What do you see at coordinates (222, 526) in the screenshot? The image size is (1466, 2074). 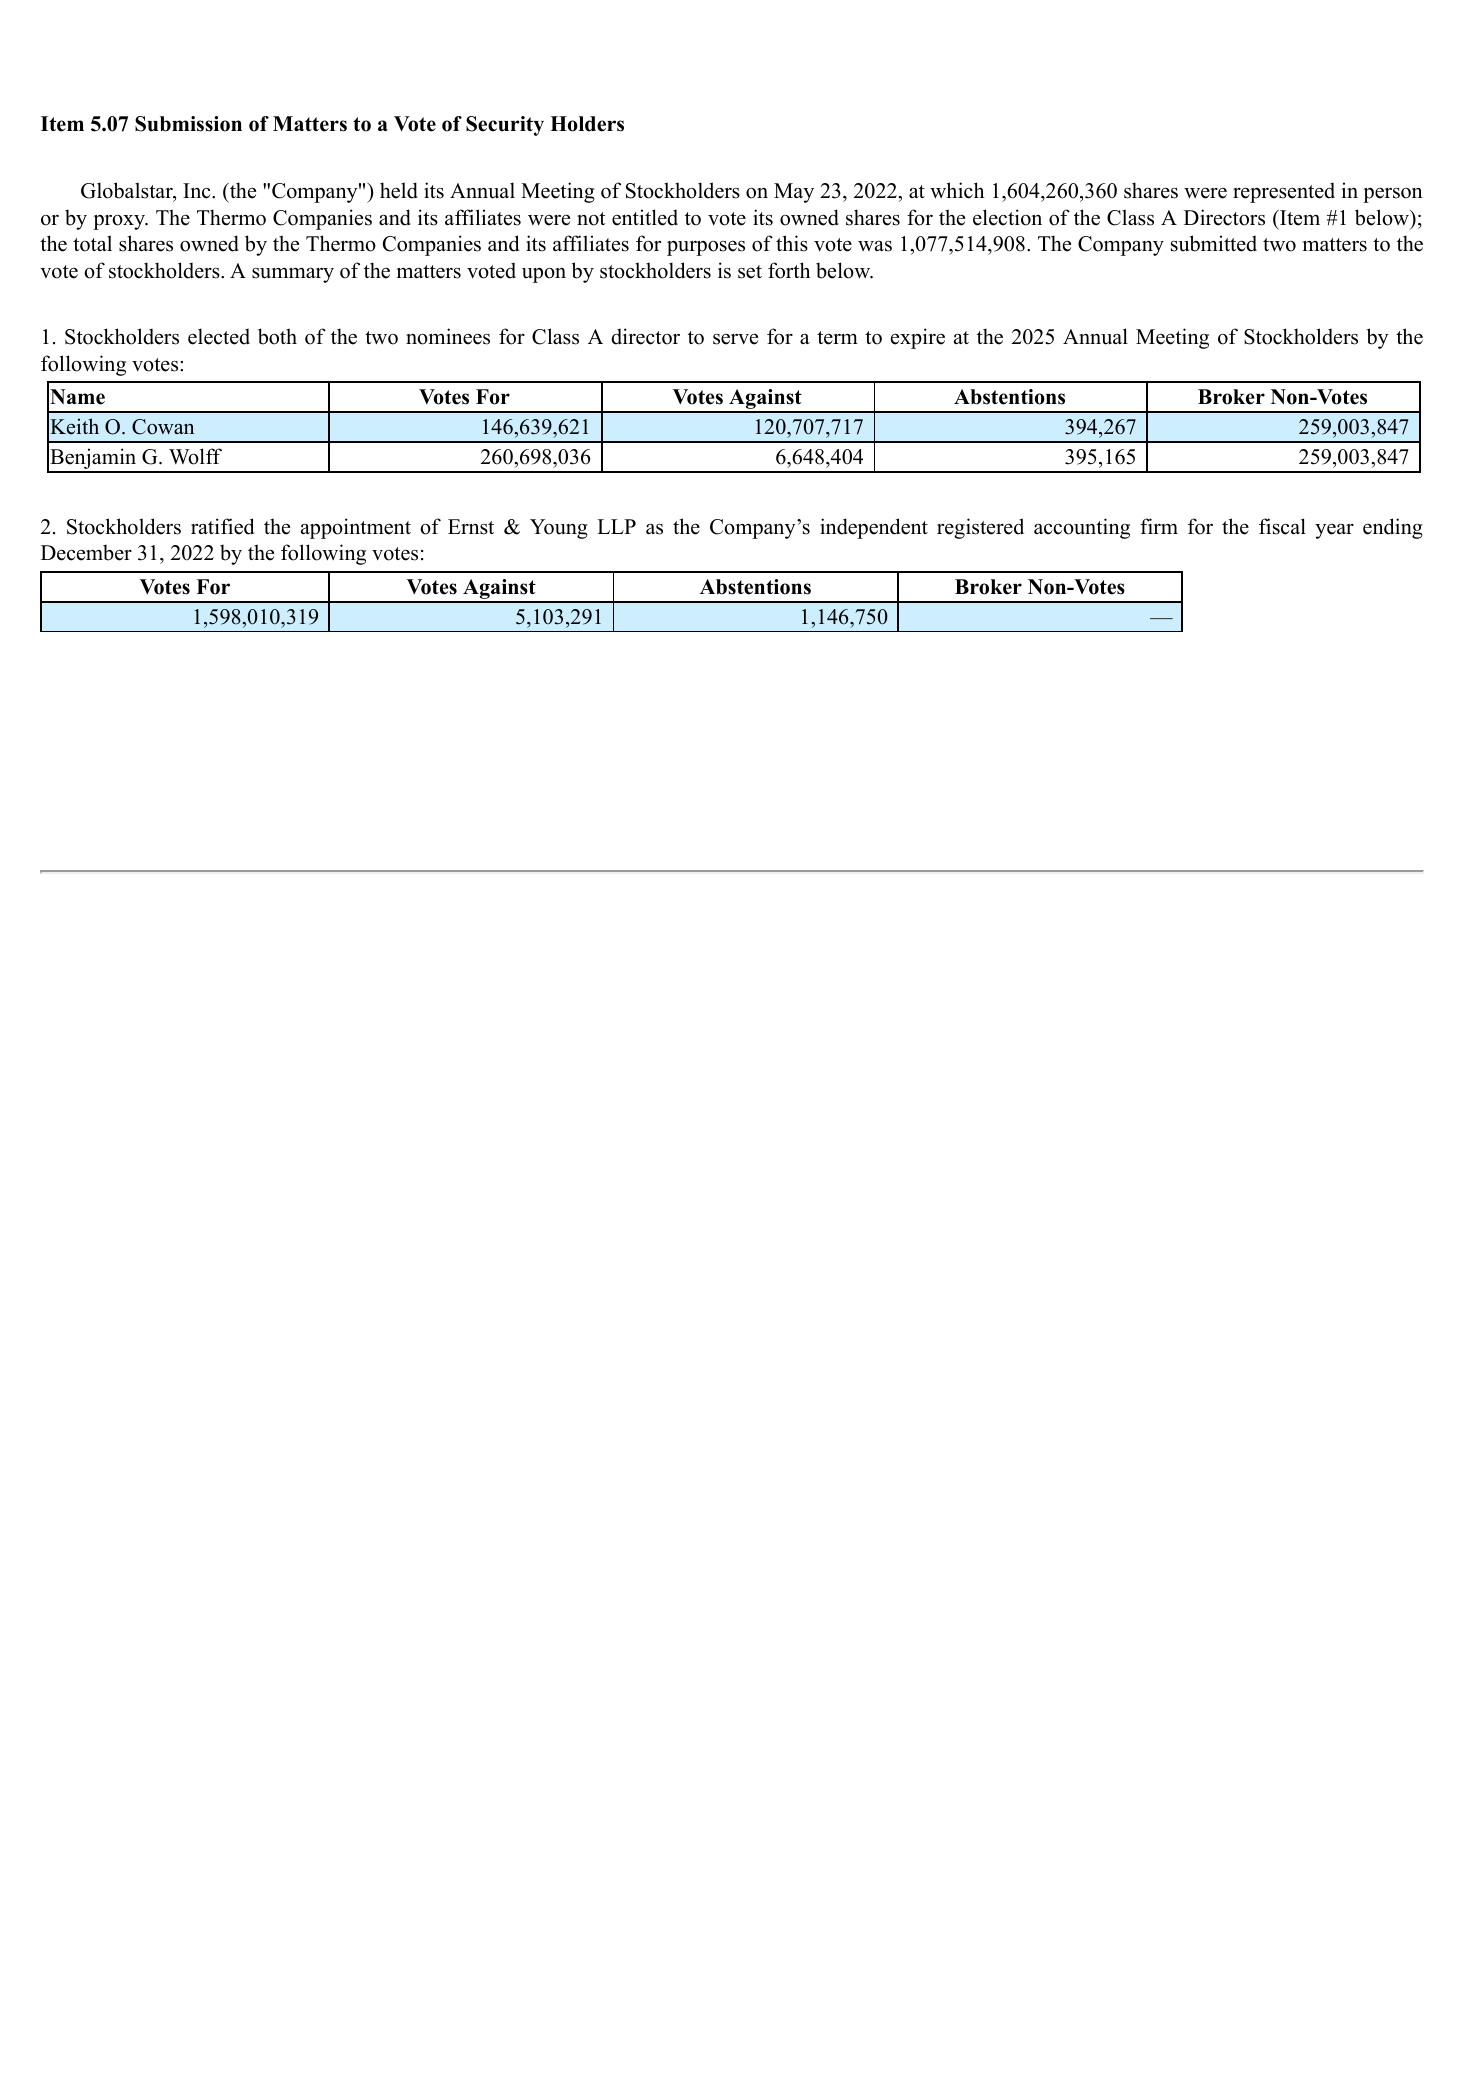 I see `ratified` at bounding box center [222, 526].
